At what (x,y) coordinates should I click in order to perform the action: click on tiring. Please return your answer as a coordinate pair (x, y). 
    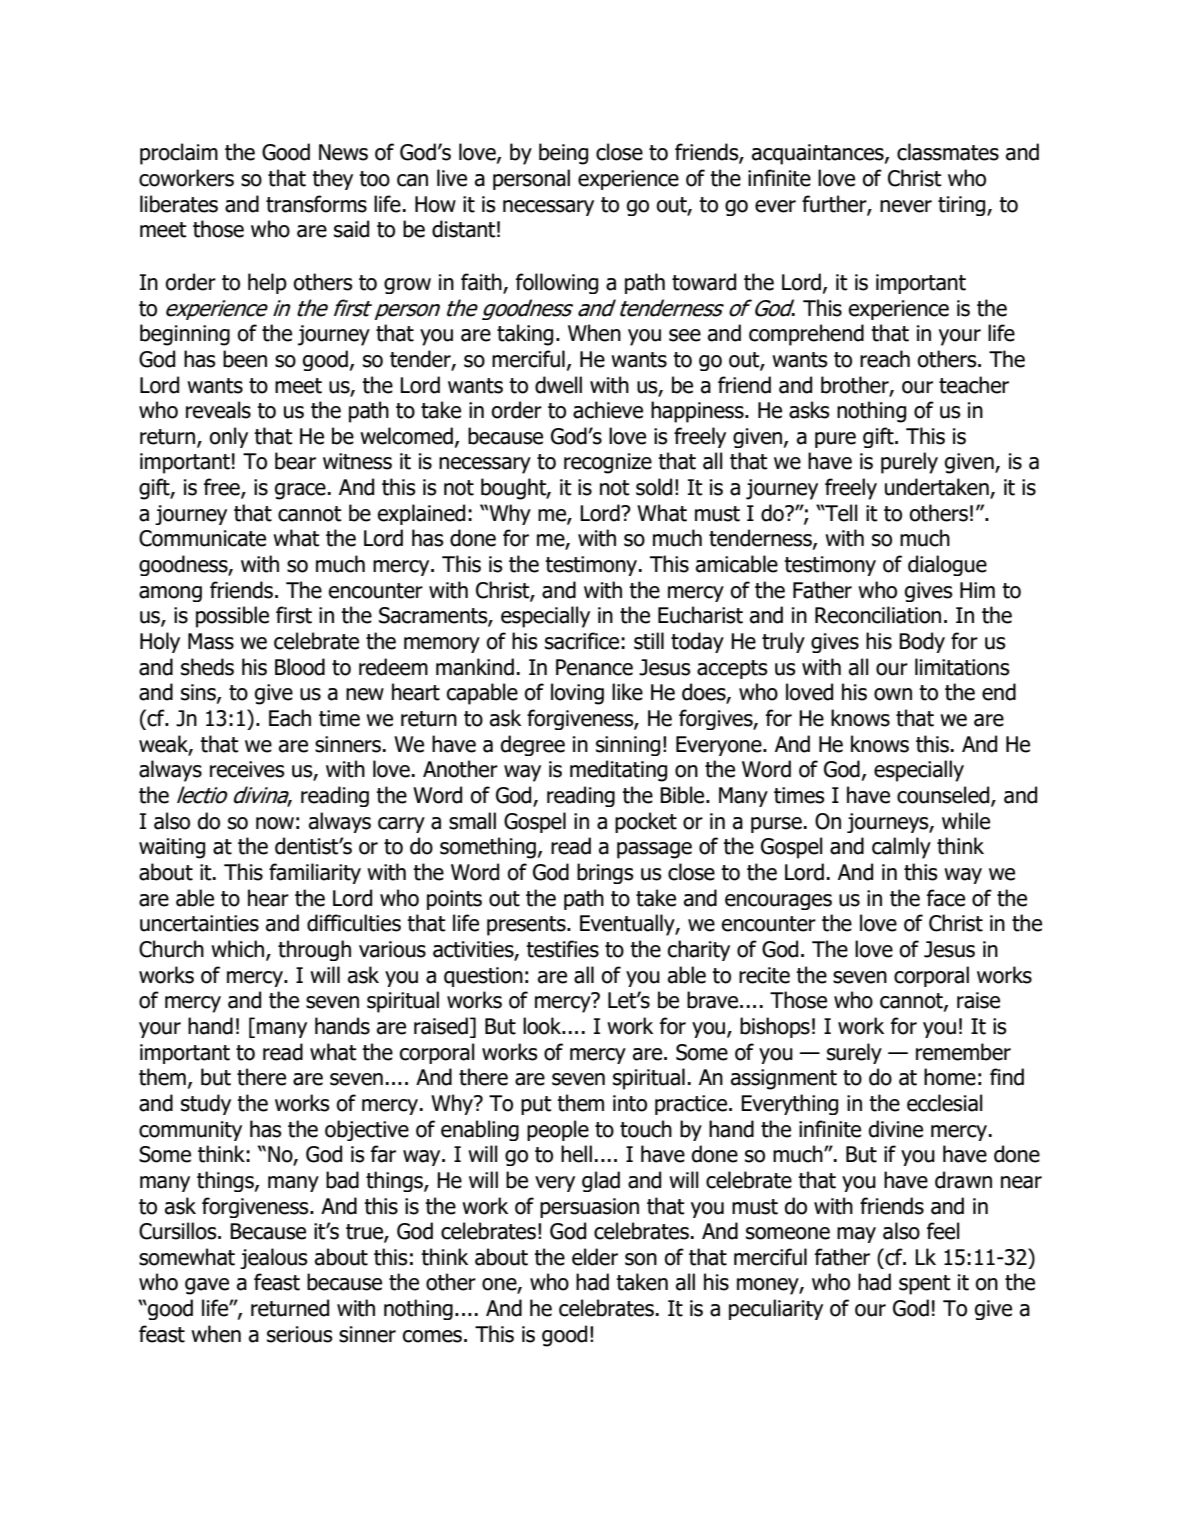
    Looking at the image, I should click on (963, 206).
